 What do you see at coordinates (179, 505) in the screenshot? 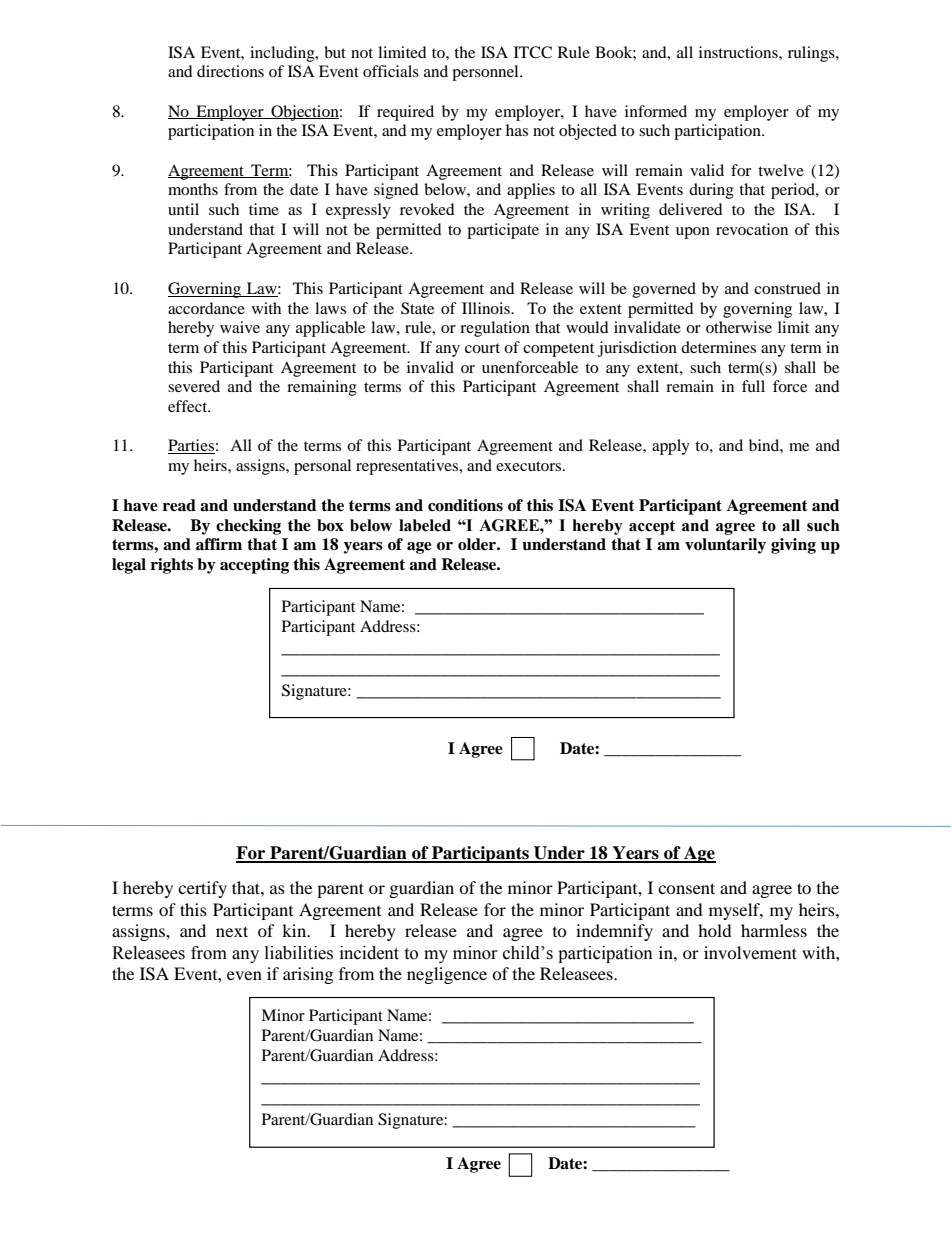
I see `read` at bounding box center [179, 505].
